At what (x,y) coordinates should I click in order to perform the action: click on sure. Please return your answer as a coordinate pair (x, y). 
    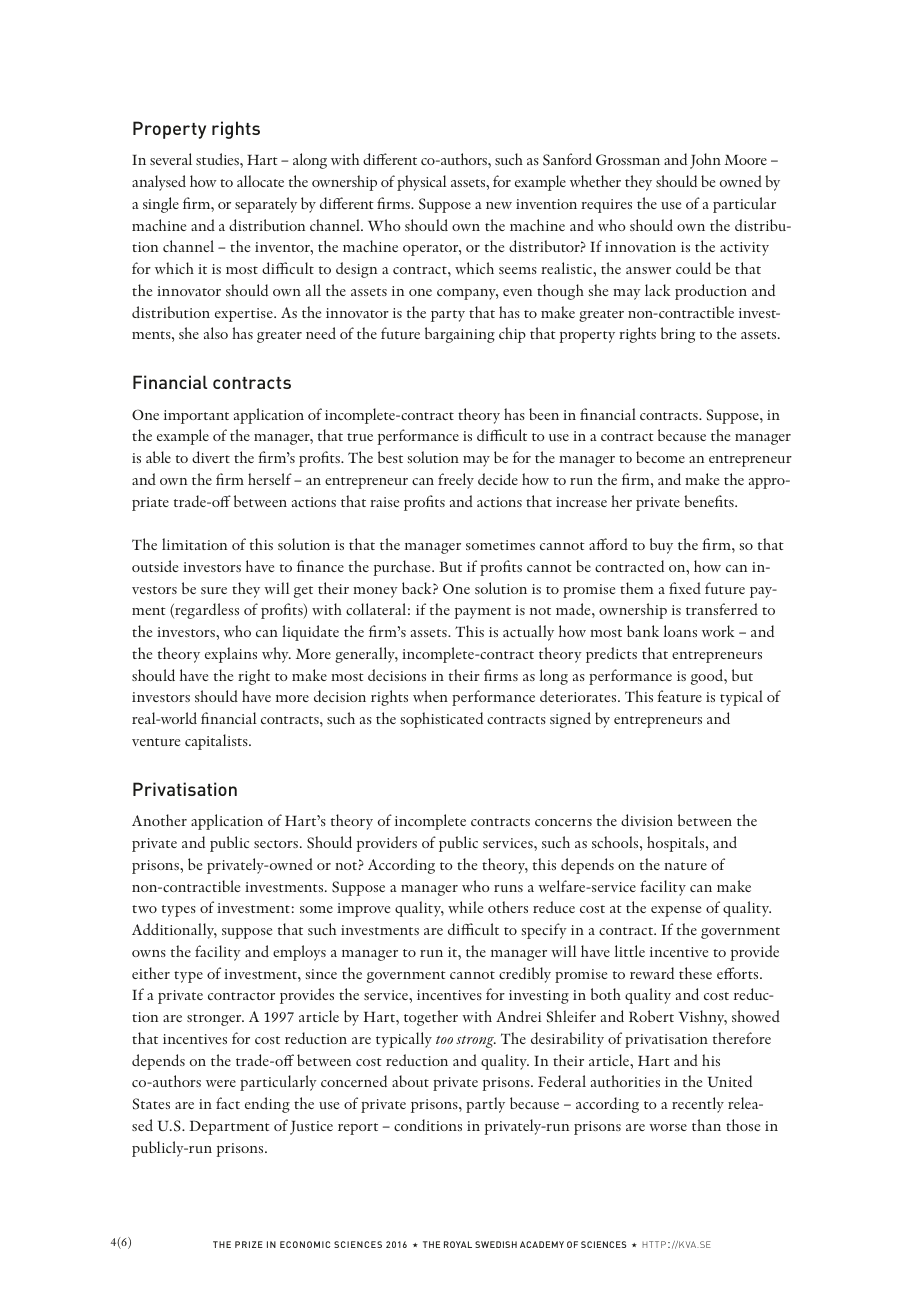
    Looking at the image, I should click on (214, 590).
